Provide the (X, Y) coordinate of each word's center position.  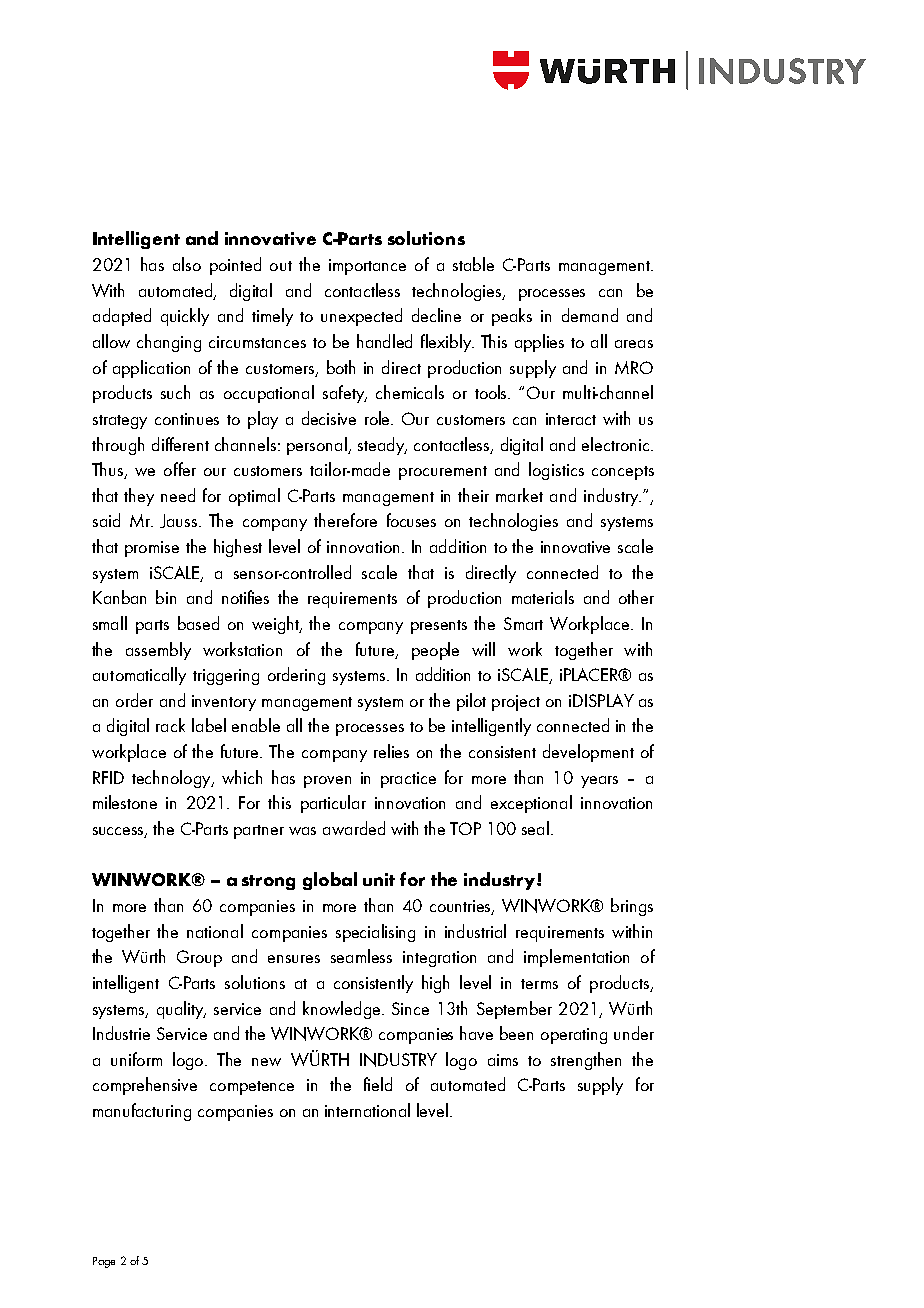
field (378, 1084)
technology (172, 779)
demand (590, 315)
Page (104, 1262)
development (588, 753)
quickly (185, 317)
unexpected (361, 317)
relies (391, 751)
